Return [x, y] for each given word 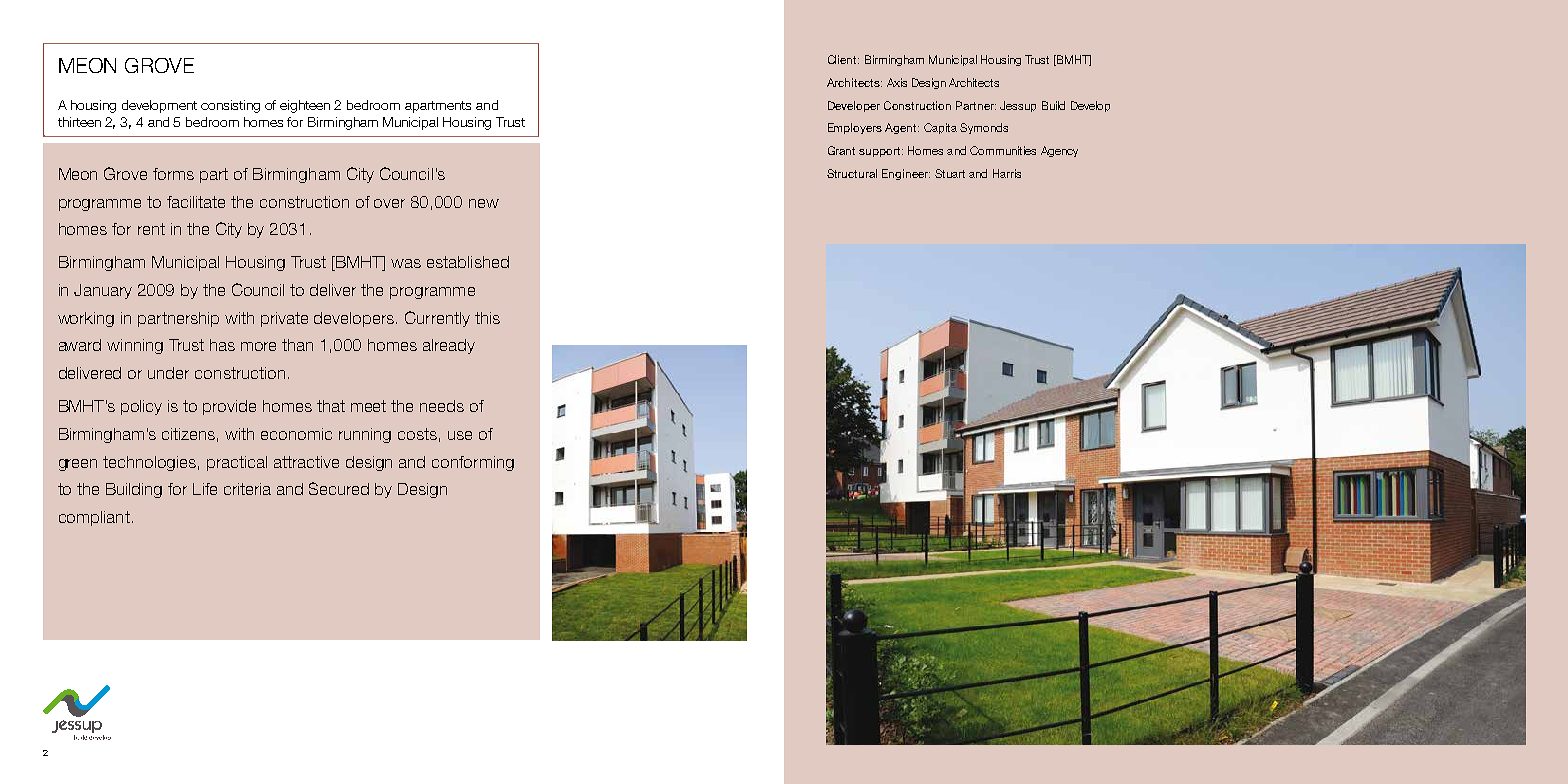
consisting [230, 106]
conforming [473, 463]
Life [205, 489]
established [468, 262]
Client [843, 59]
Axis [897, 82]
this [487, 318]
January [103, 291]
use [460, 435]
